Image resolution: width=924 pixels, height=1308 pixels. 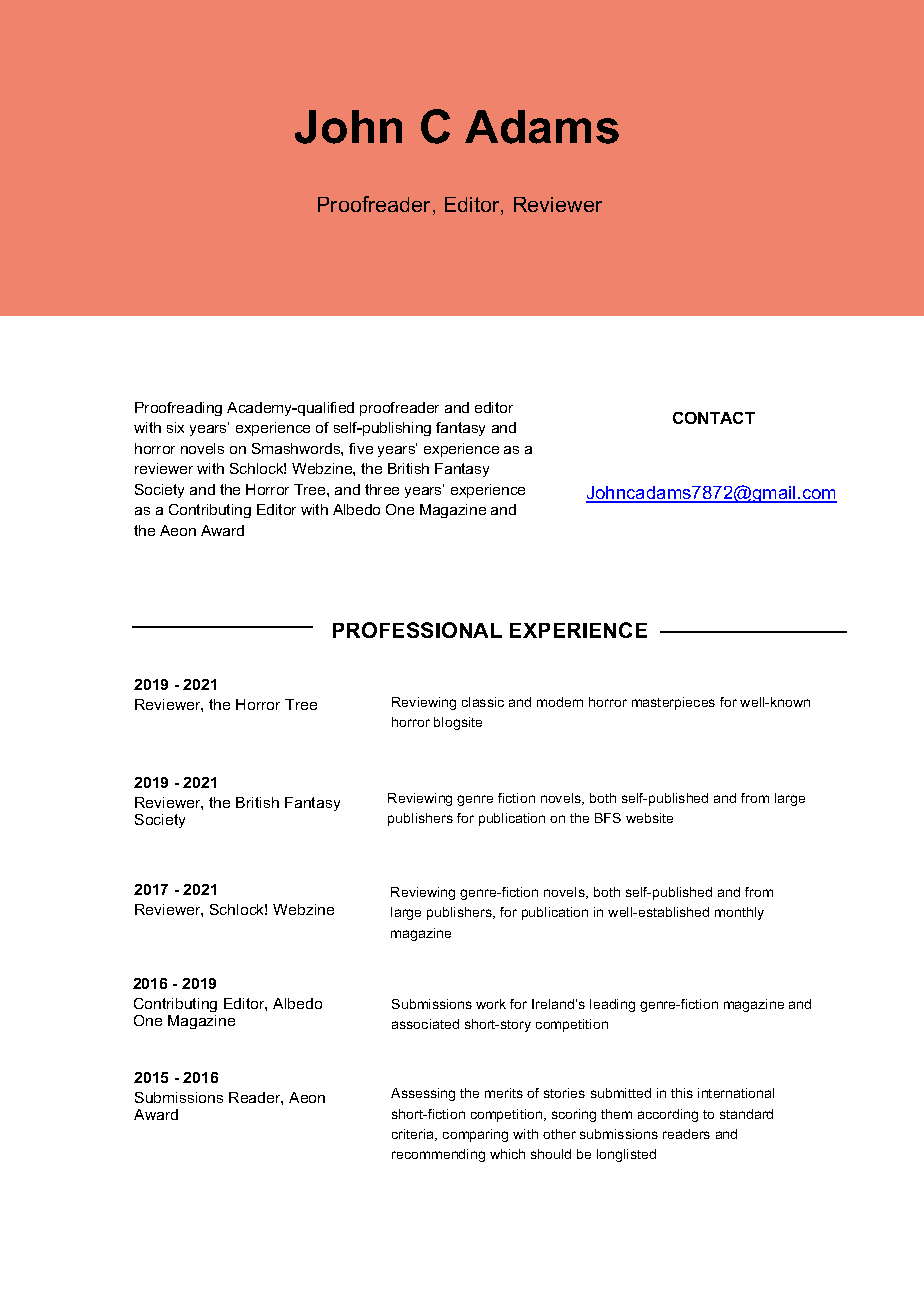 I want to click on monthly, so click(x=739, y=913).
